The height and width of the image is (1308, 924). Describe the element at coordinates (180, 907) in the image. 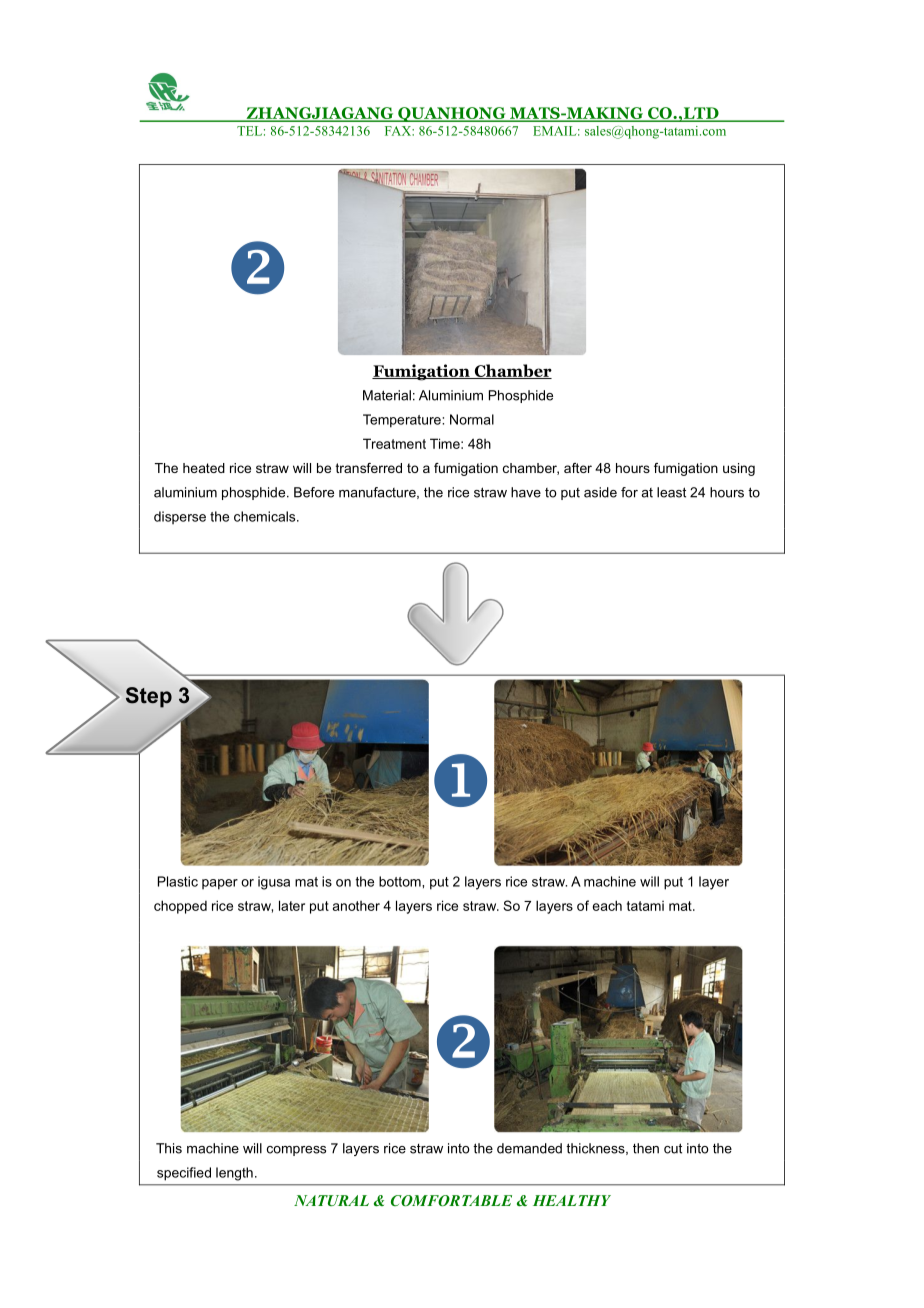

I see `chopped` at that location.
